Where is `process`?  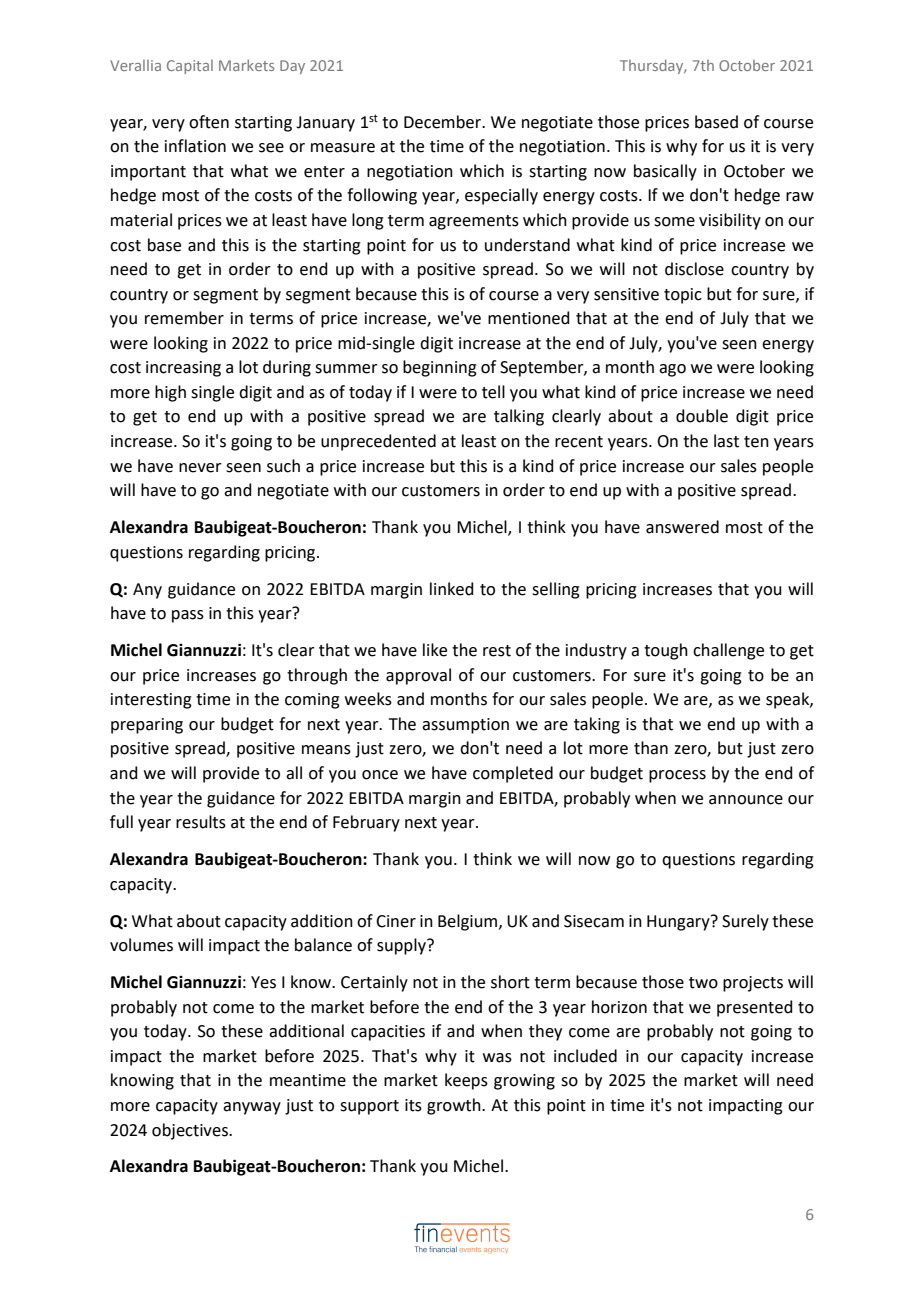
process is located at coordinates (677, 776).
